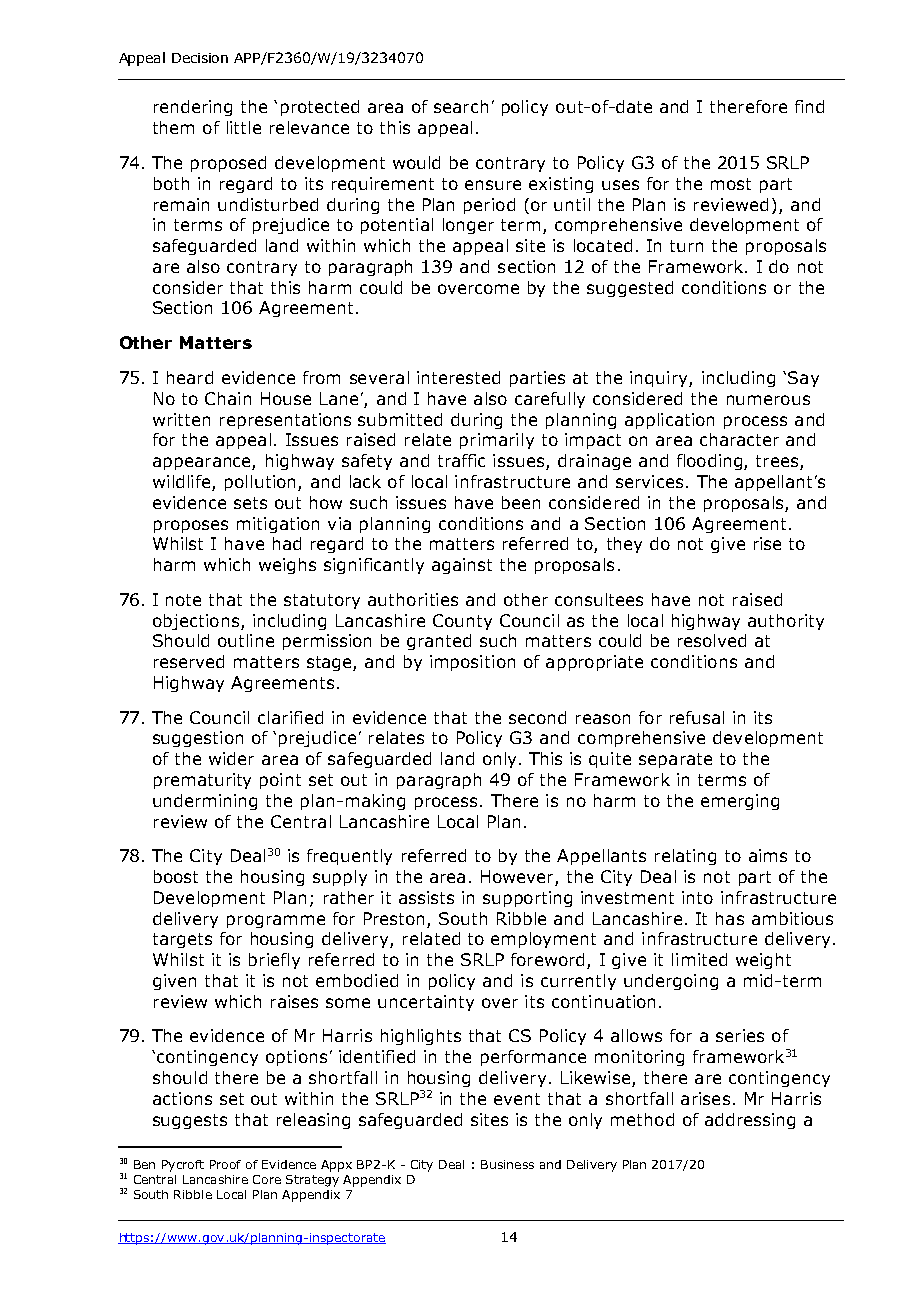  I want to click on find, so click(809, 106).
